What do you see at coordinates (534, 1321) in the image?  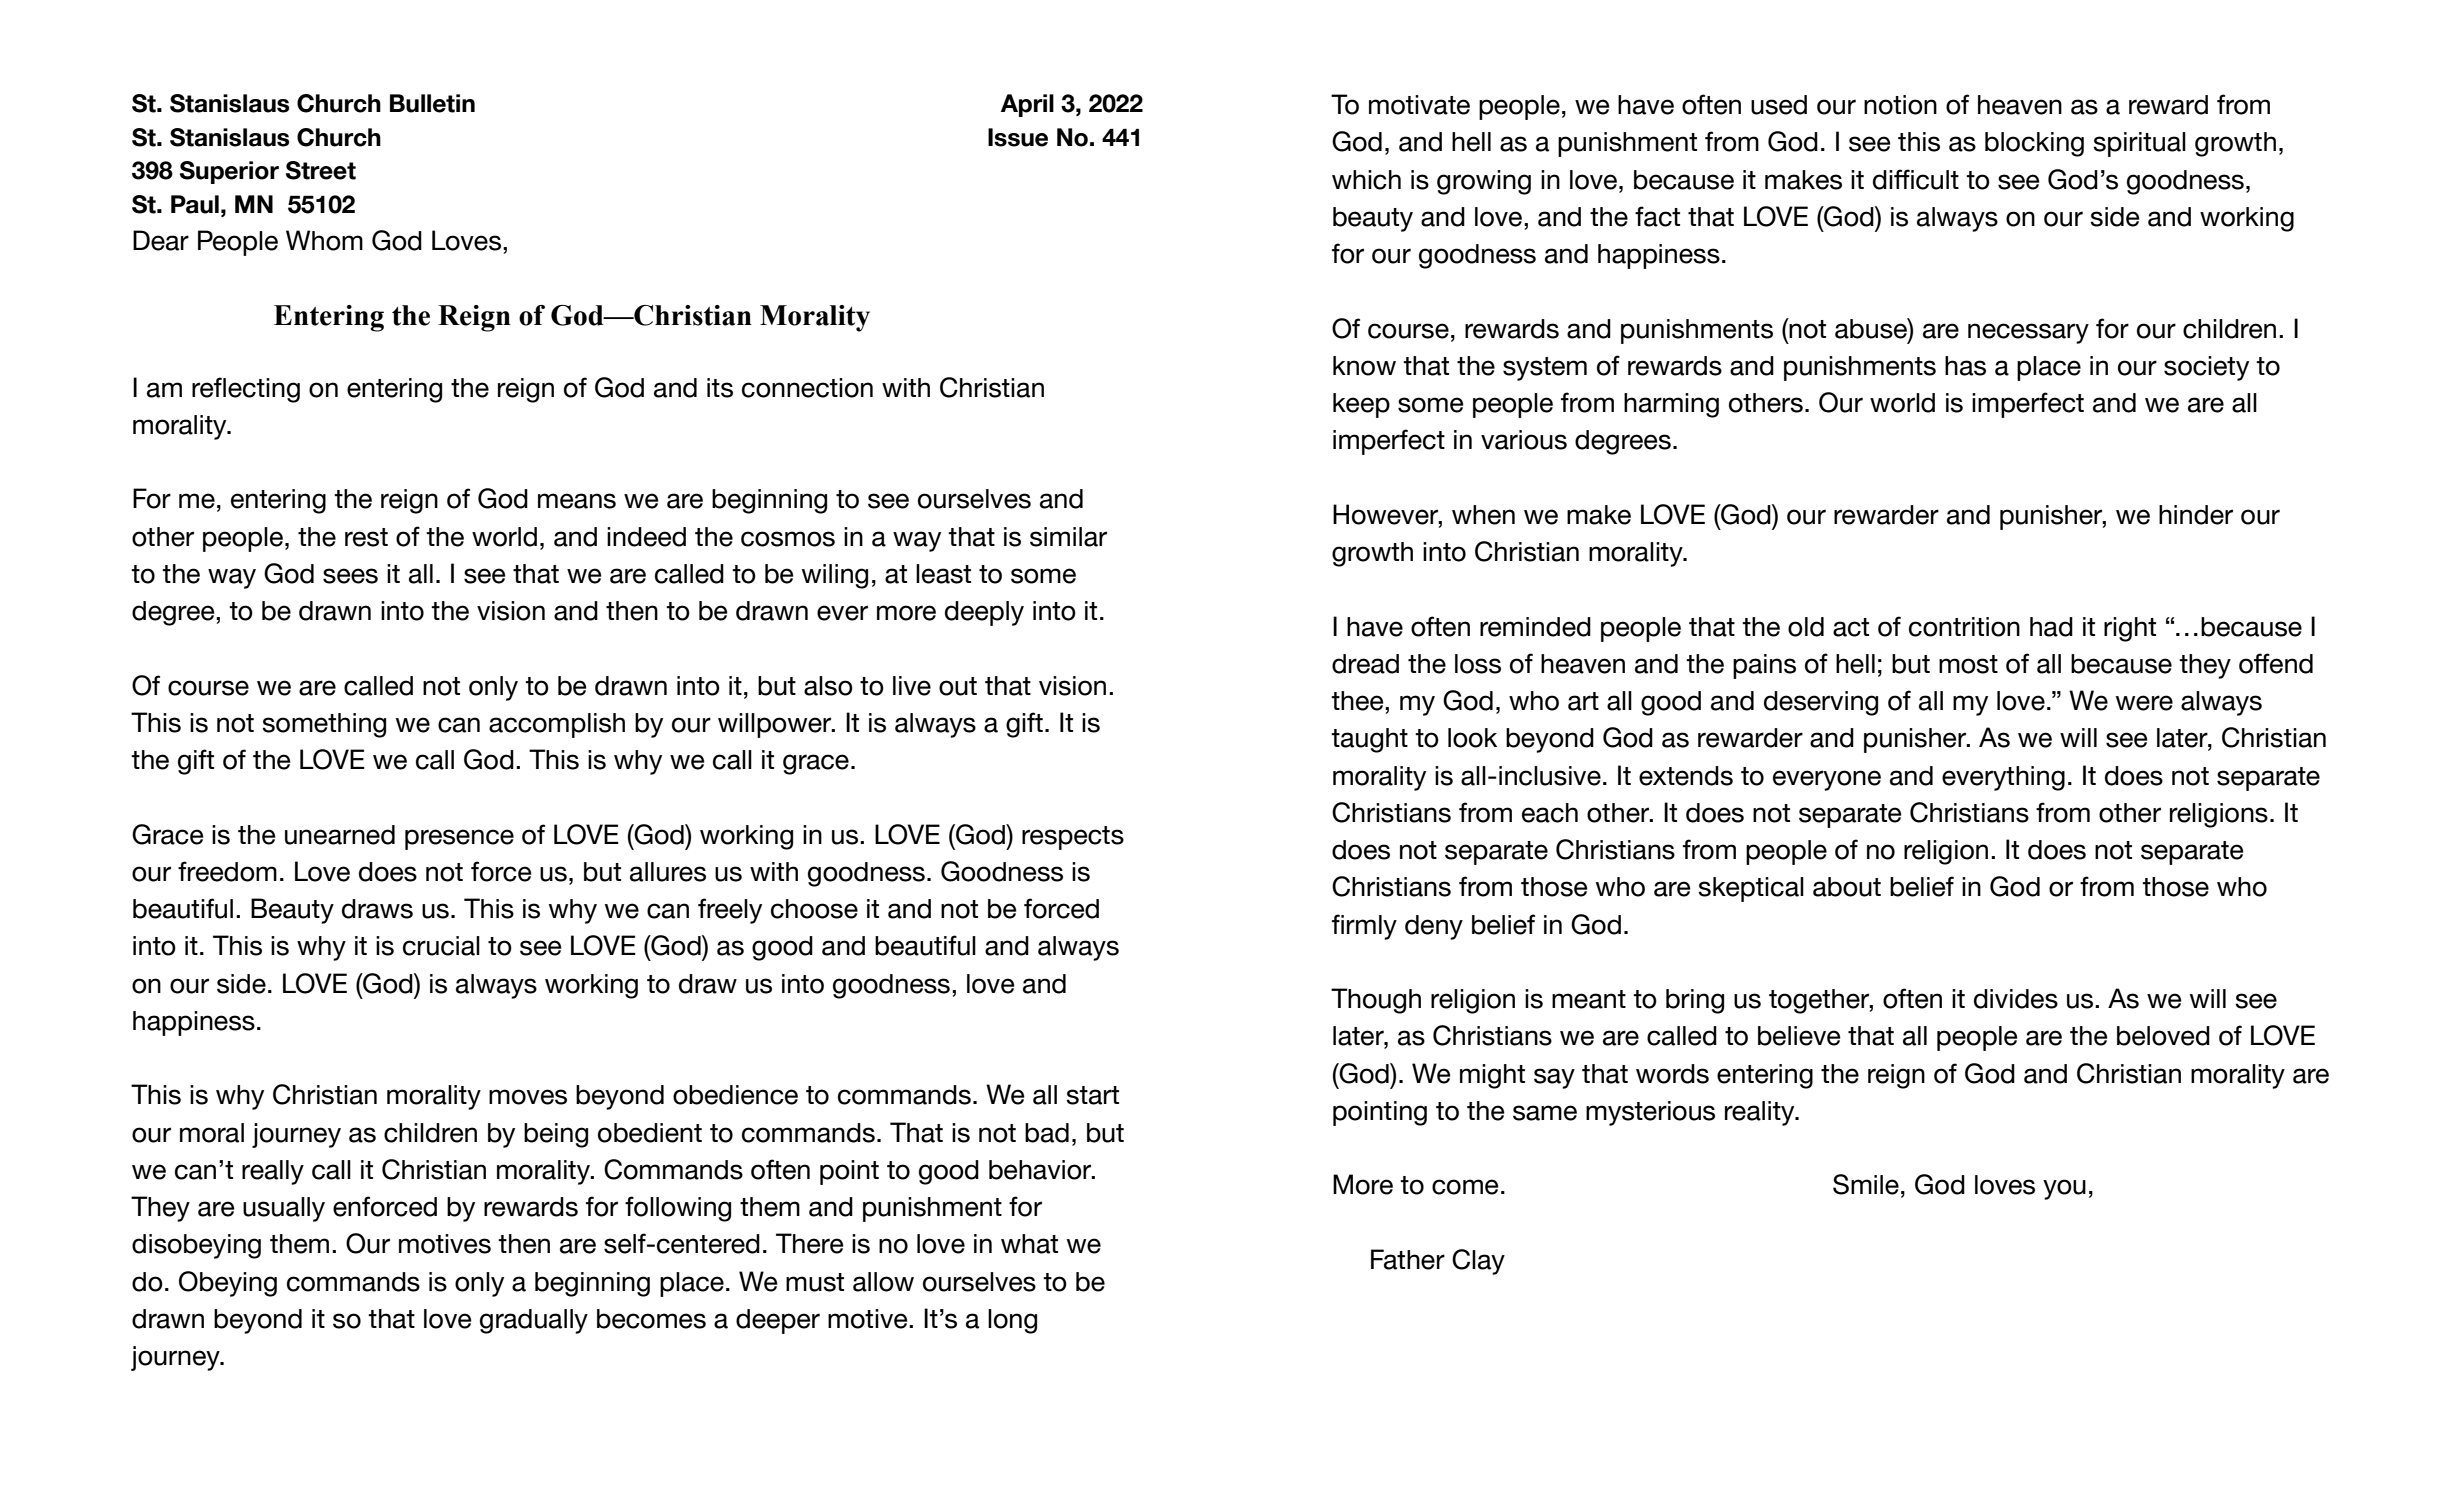 I see `gradually` at bounding box center [534, 1321].
